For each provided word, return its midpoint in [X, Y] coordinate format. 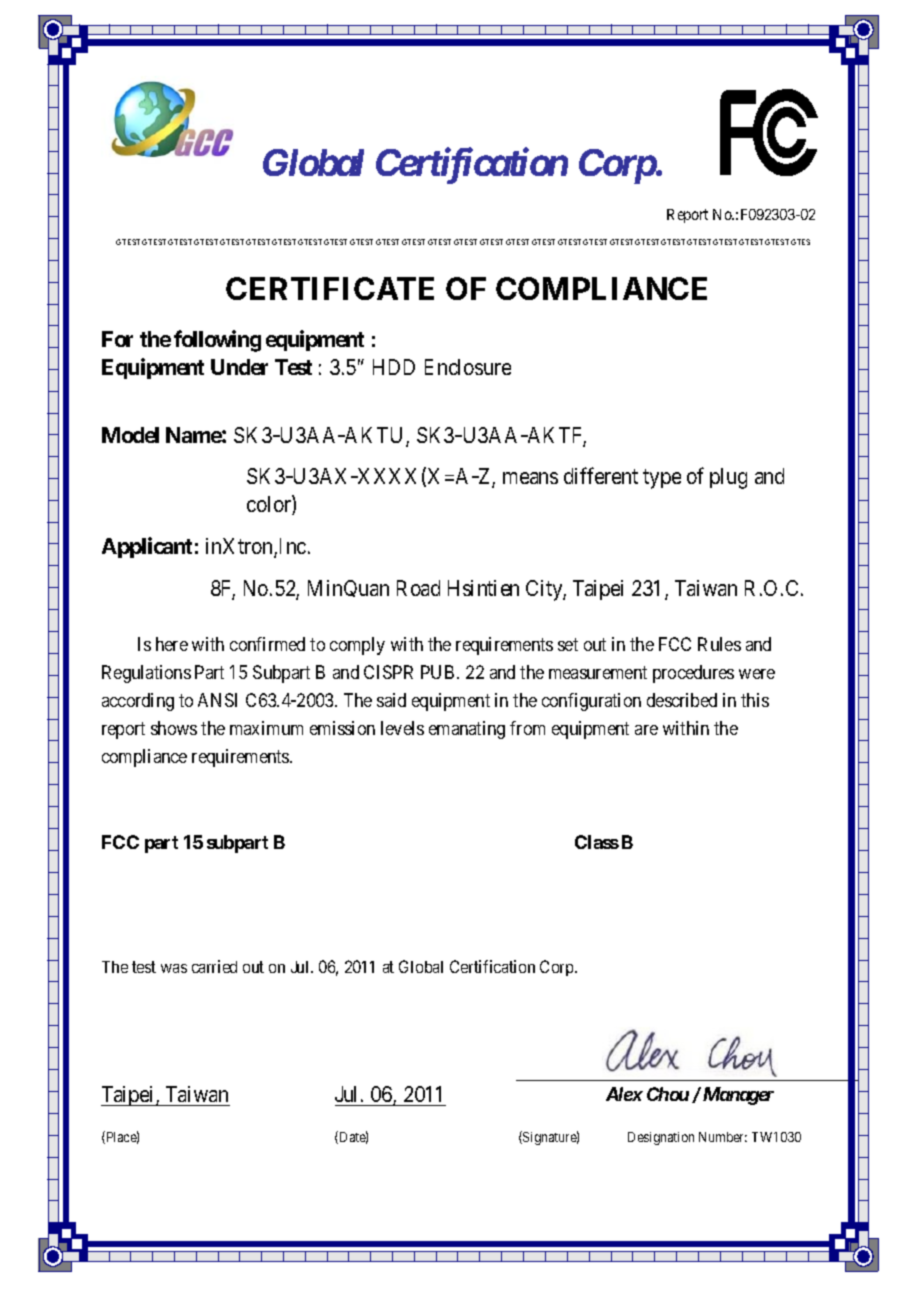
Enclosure [468, 367]
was [174, 968]
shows [174, 728]
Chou [668, 1094]
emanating [467, 730]
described [682, 700]
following [217, 341]
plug [728, 478]
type [662, 479]
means [530, 478]
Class [597, 842]
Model [130, 435]
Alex [624, 1094]
